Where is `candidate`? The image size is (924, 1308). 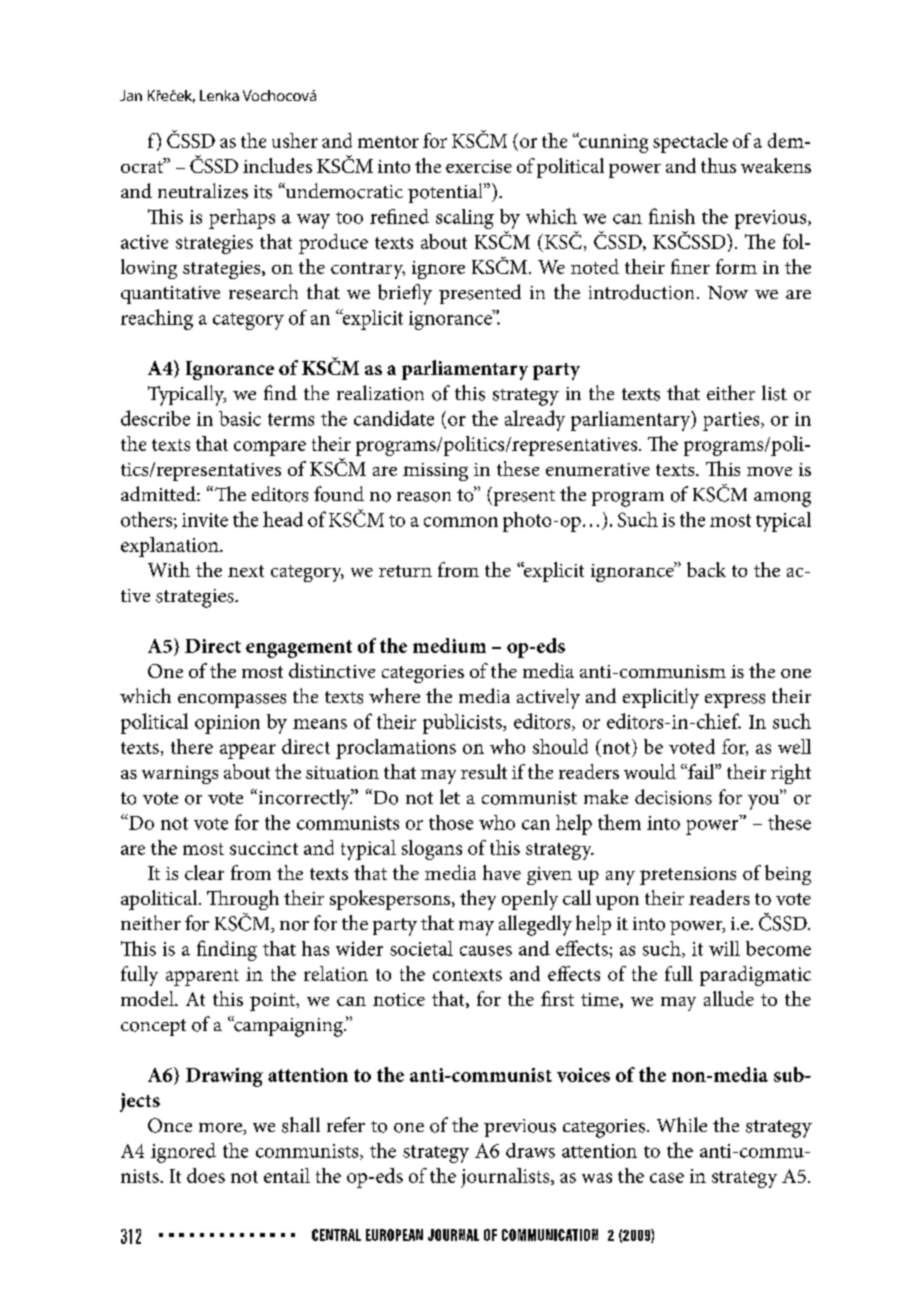 candidate is located at coordinates (394, 418).
